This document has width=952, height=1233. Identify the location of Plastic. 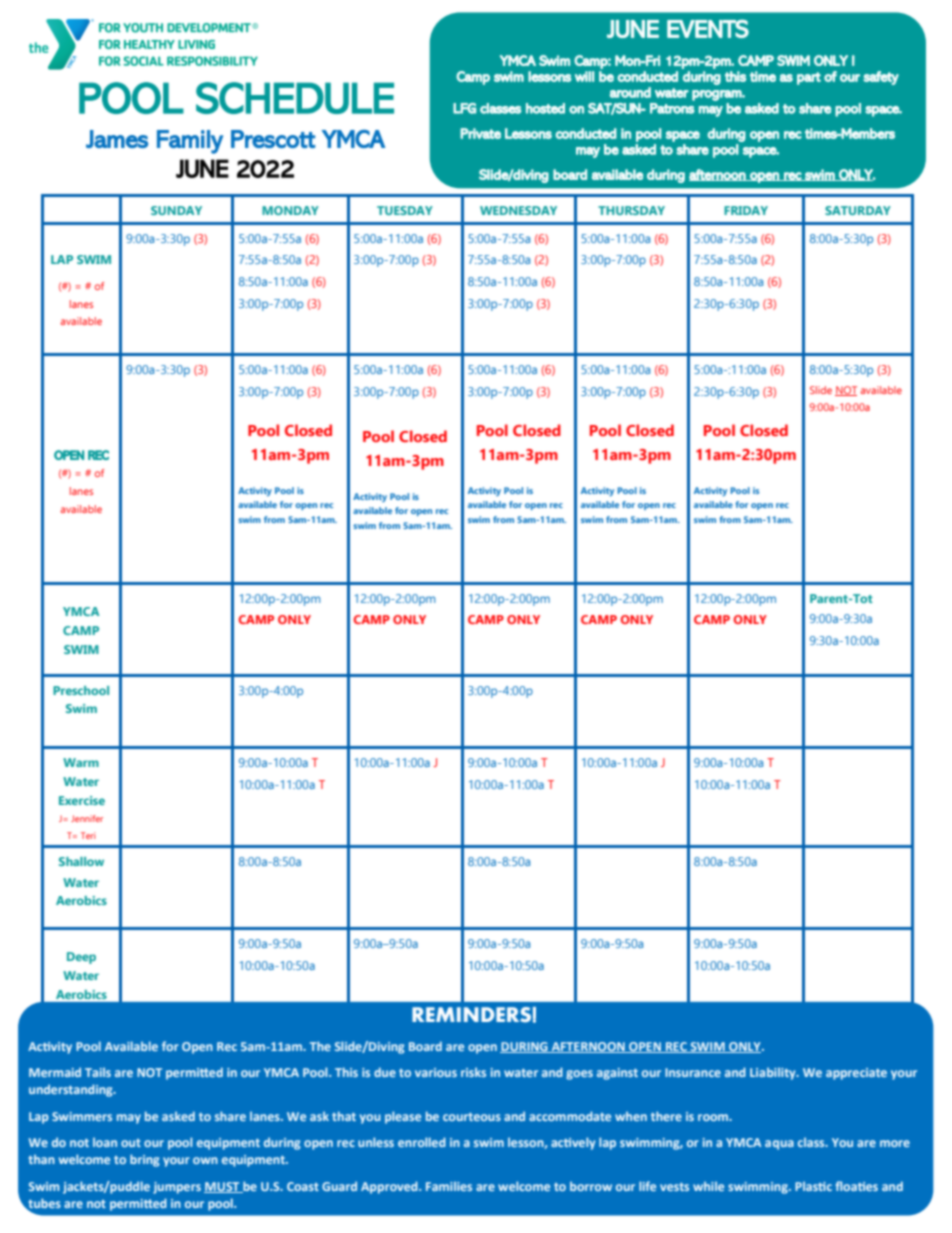
(813, 1186).
